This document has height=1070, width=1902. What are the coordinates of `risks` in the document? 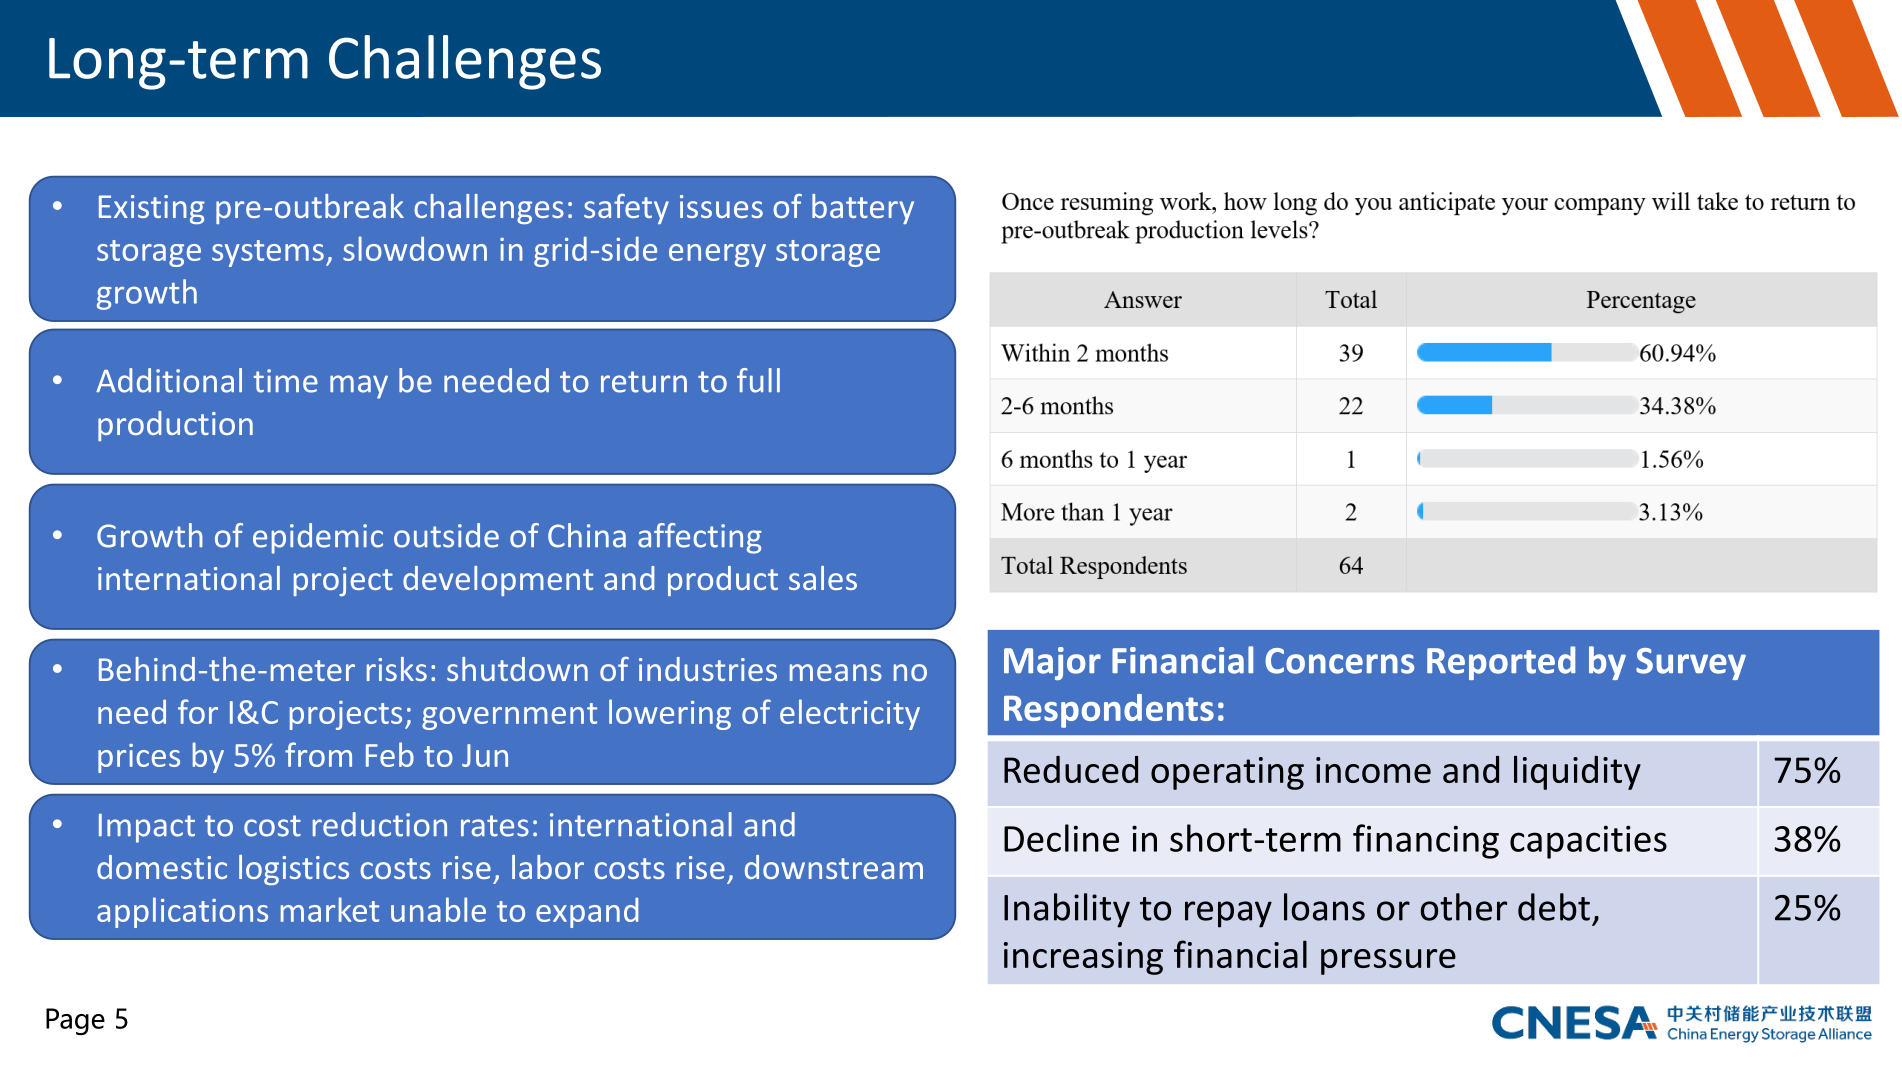 It's located at (397, 669).
